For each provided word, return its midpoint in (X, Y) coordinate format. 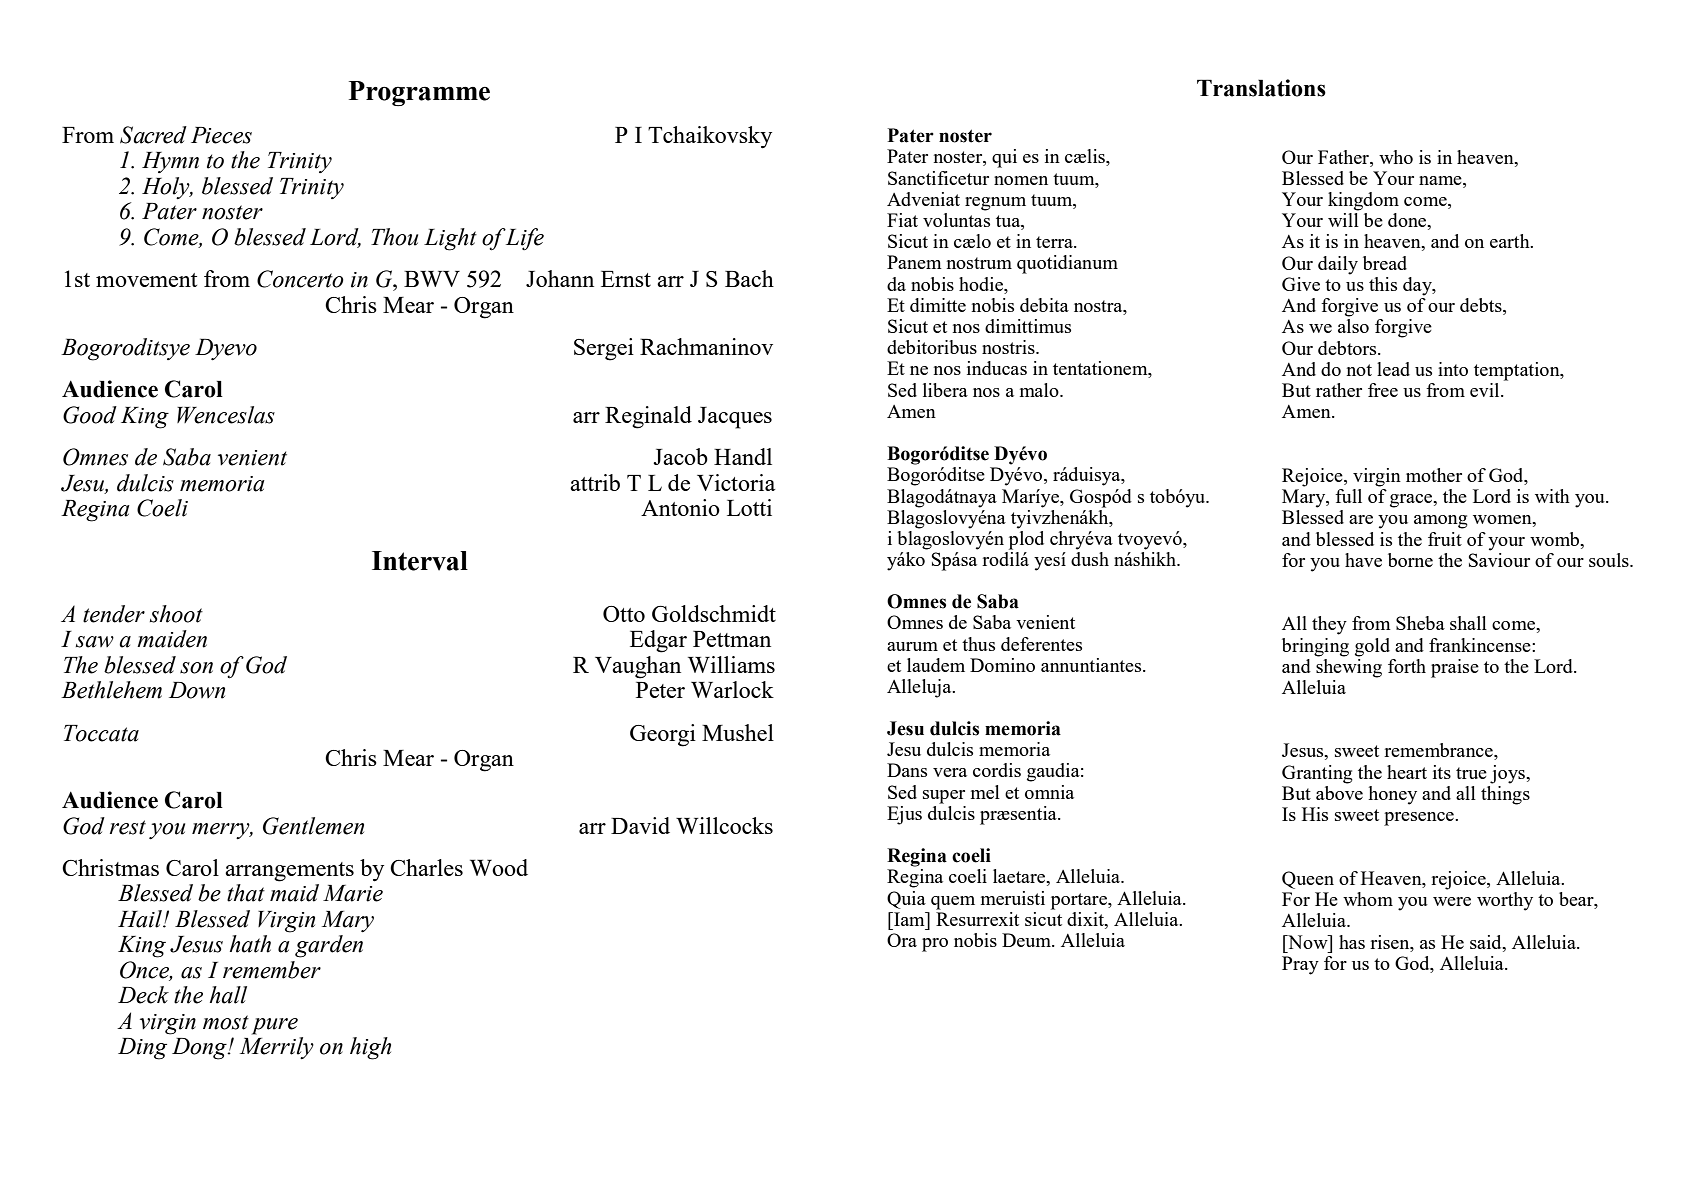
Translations (1261, 88)
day (1418, 286)
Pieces (221, 135)
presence (1420, 819)
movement (146, 280)
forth (1407, 666)
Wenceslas (226, 415)
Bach (749, 278)
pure (275, 1026)
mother (1434, 475)
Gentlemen (313, 826)
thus (978, 644)
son (196, 668)
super (944, 797)
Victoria (736, 482)
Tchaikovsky (710, 137)
